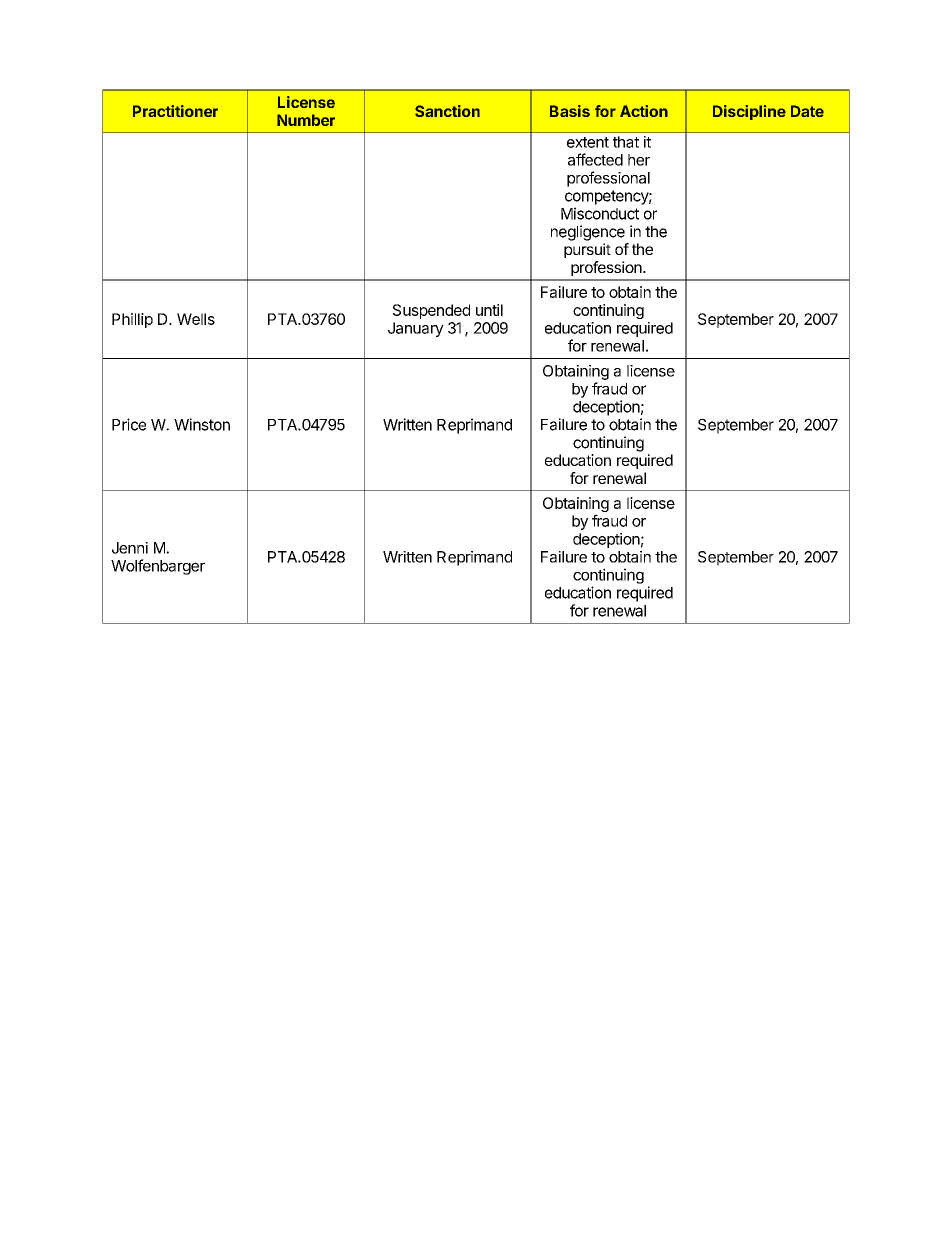 Image resolution: width=952 pixels, height=1233 pixels. What do you see at coordinates (489, 310) in the image?
I see `until` at bounding box center [489, 310].
